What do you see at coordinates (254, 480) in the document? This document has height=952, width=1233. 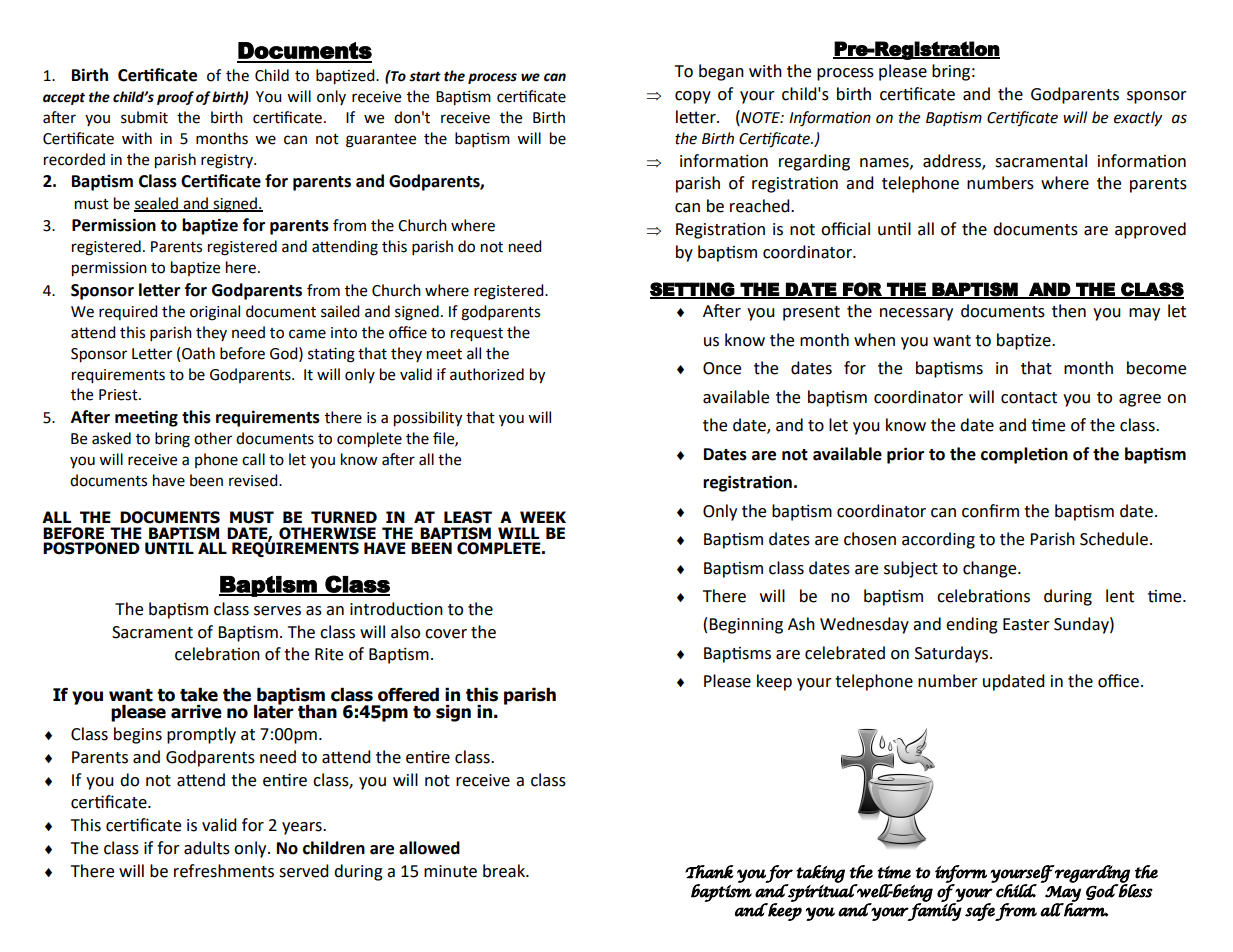 I see `revised` at bounding box center [254, 480].
